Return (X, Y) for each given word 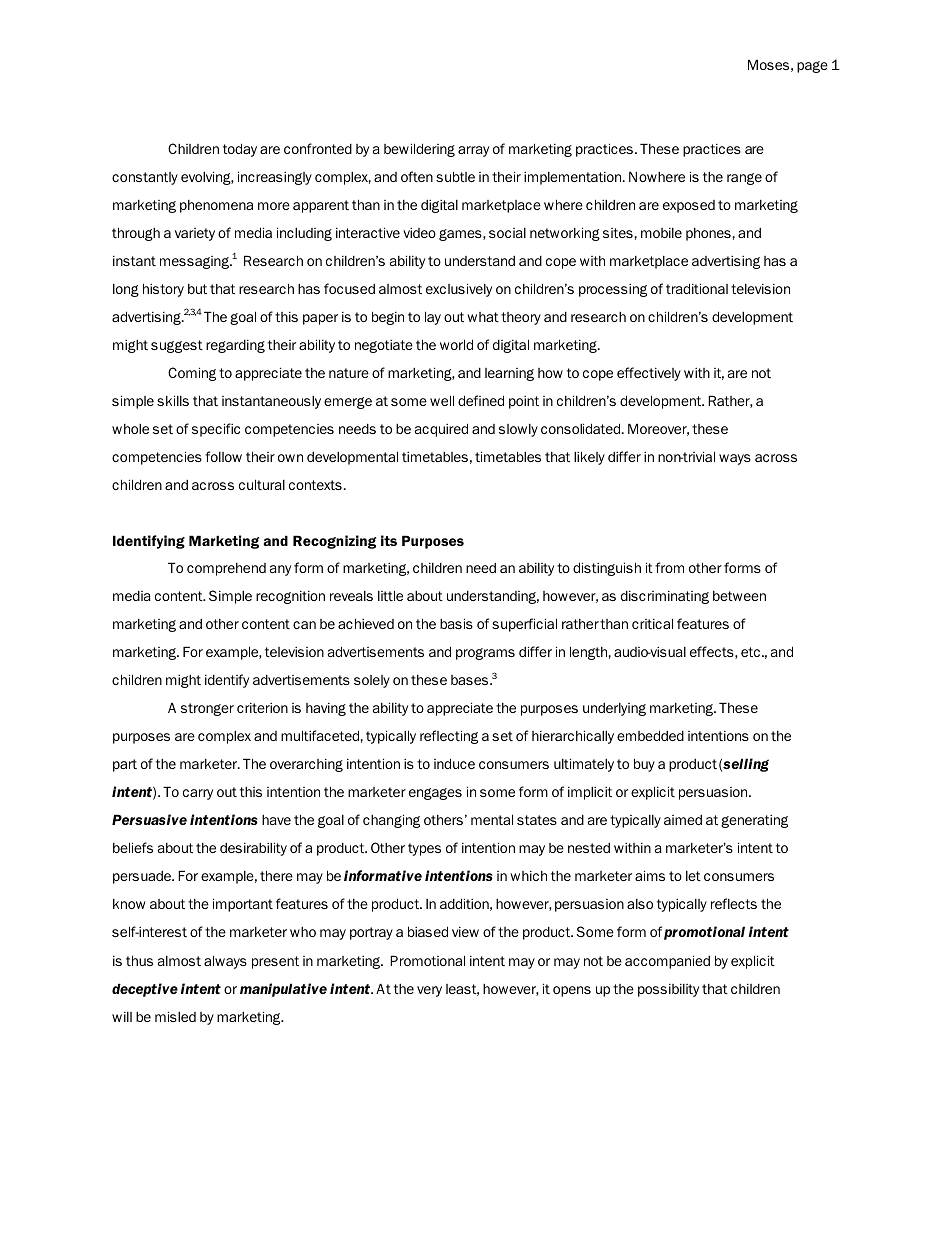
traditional (697, 288)
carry (198, 794)
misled (175, 1016)
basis (456, 623)
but (197, 289)
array (473, 151)
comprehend (226, 569)
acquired (441, 430)
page (812, 67)
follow (223, 456)
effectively (649, 374)
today (240, 150)
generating (754, 821)
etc (750, 652)
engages (435, 794)
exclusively (459, 290)
